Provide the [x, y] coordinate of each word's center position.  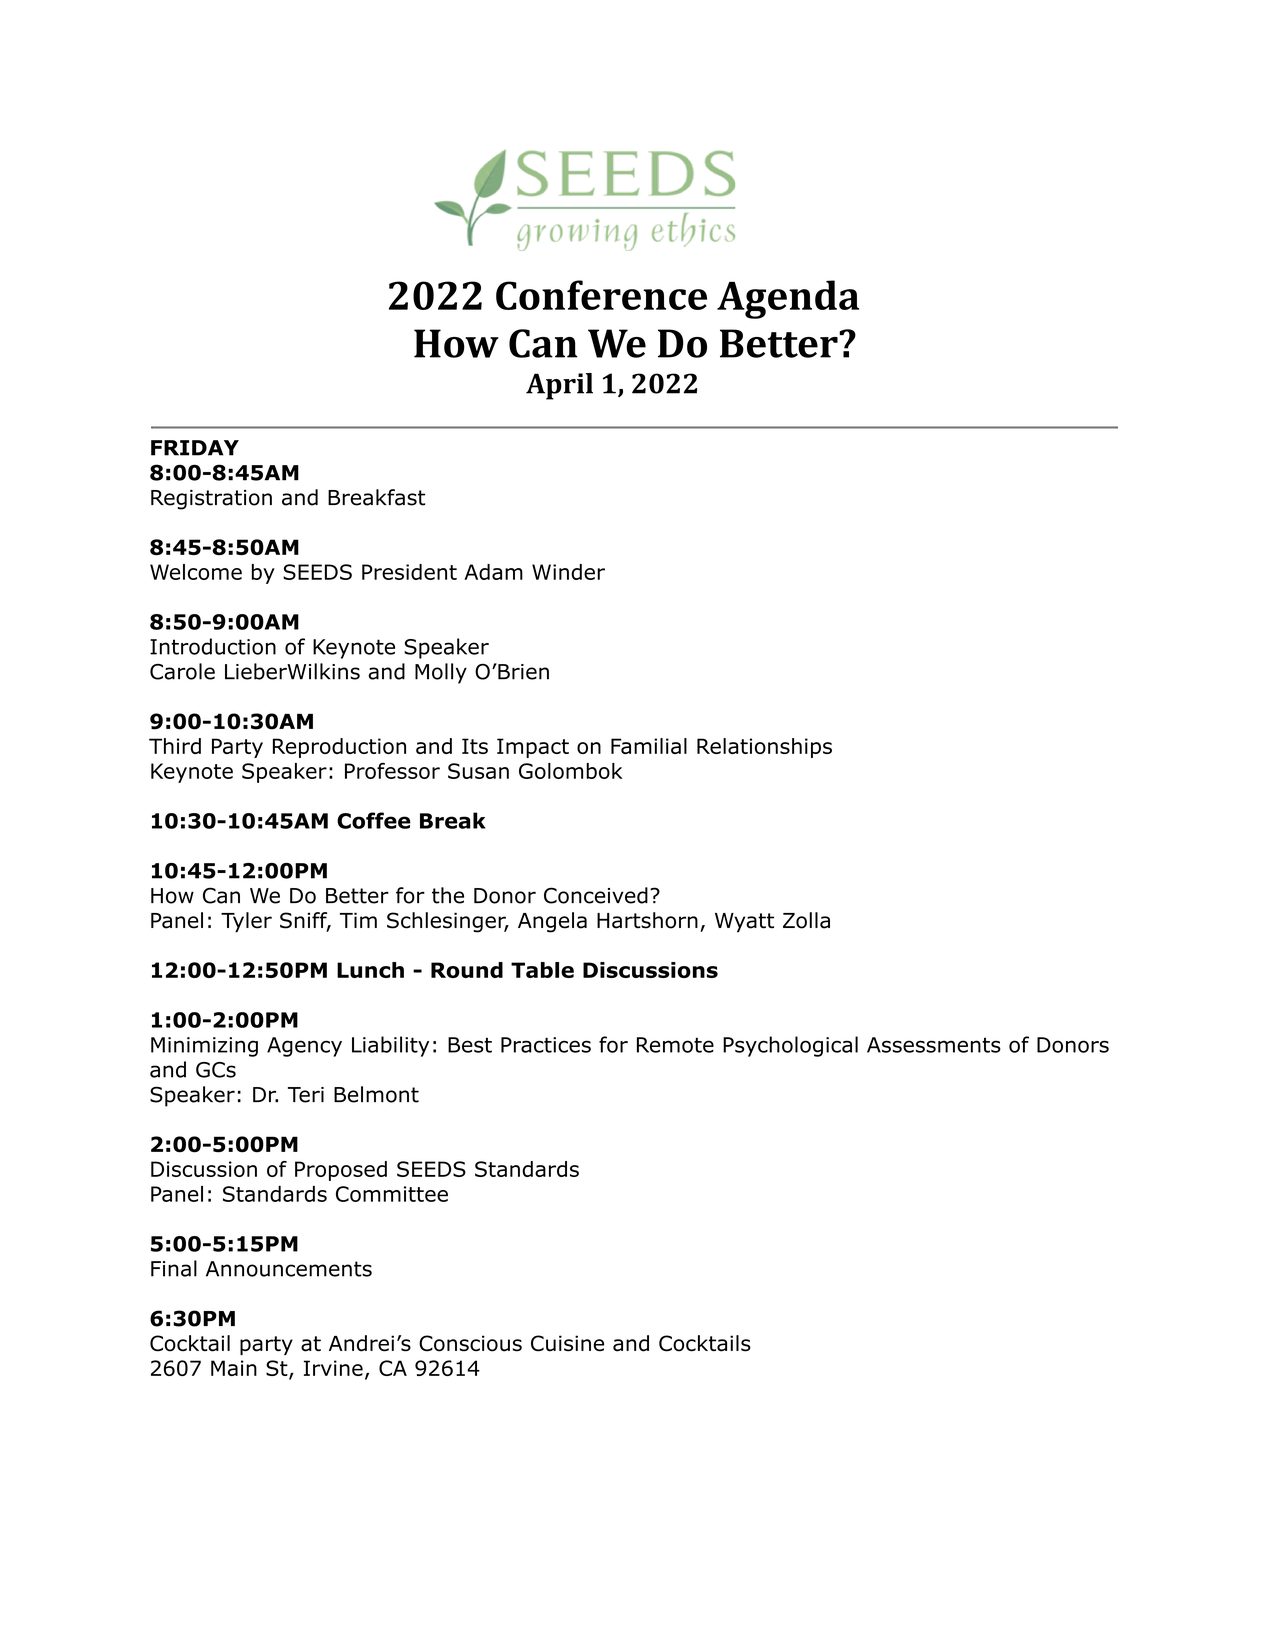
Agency [304, 1047]
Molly [441, 673]
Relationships [764, 748]
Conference [601, 295]
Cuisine [567, 1343]
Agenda [788, 299]
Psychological [790, 1046]
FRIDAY [195, 448]
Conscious [470, 1343]
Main [234, 1368]
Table [542, 970]
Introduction [213, 646]
